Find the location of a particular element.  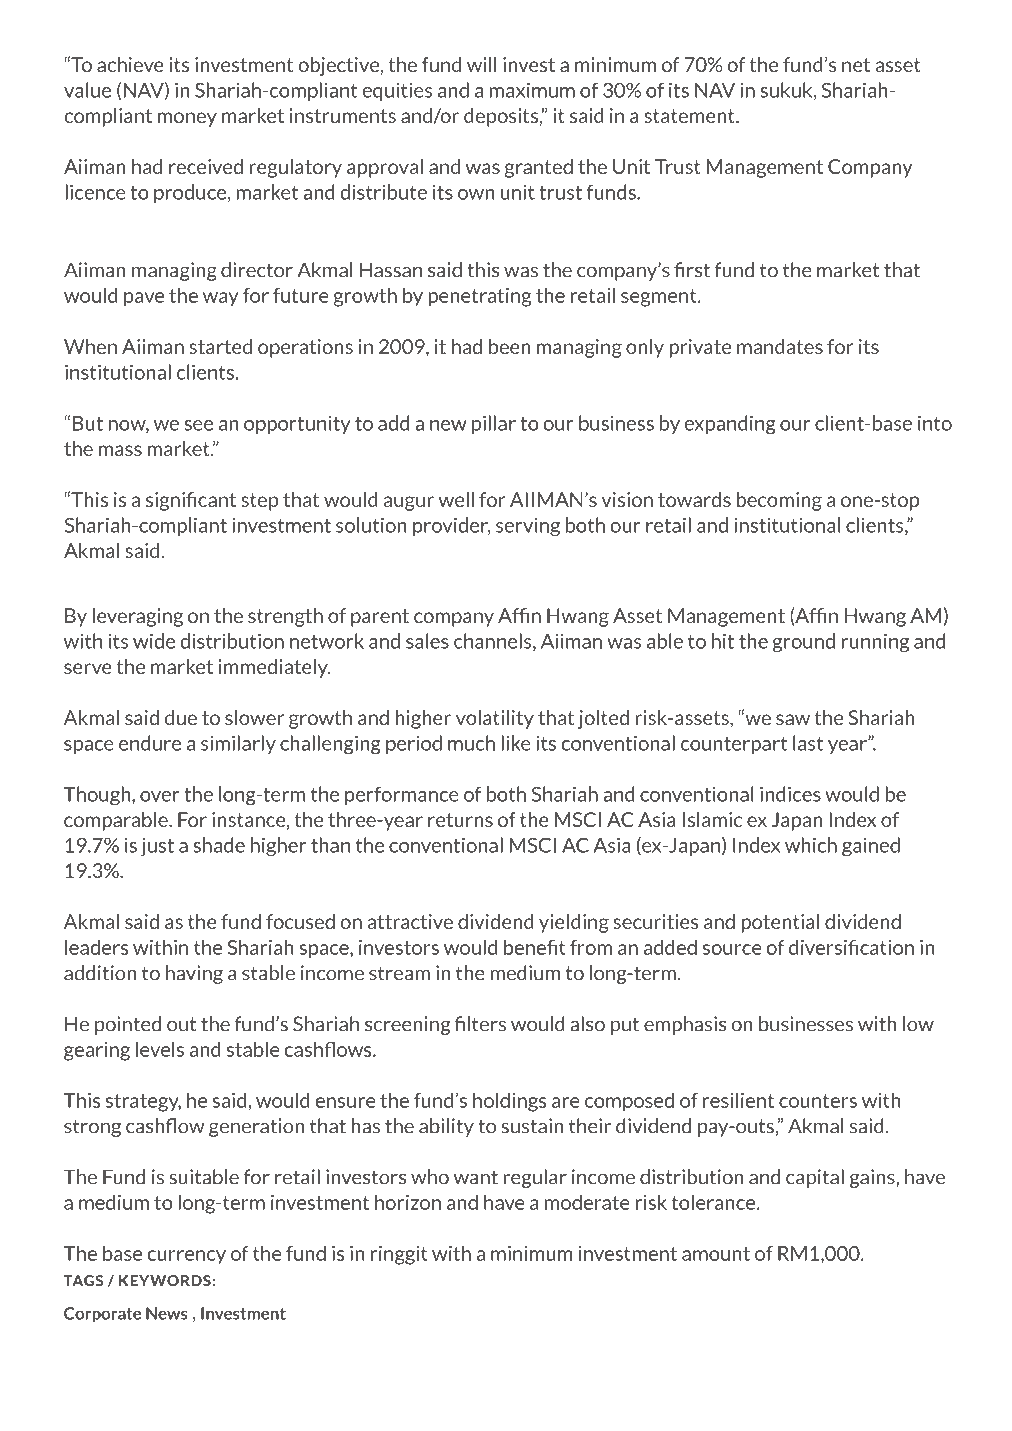

achieve is located at coordinates (130, 64).
